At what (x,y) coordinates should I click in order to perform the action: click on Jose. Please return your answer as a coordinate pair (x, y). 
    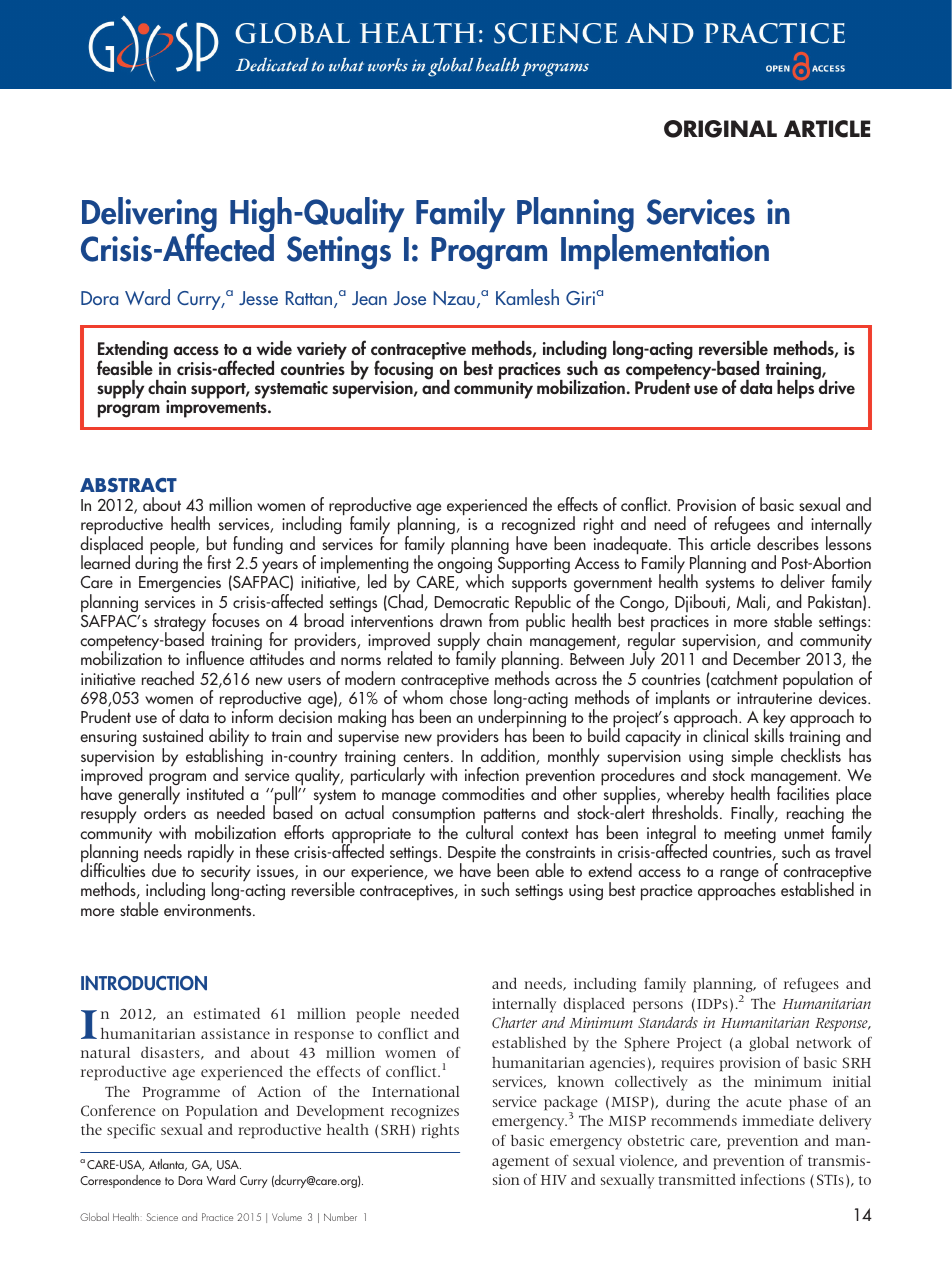
    Looking at the image, I should click on (409, 298).
